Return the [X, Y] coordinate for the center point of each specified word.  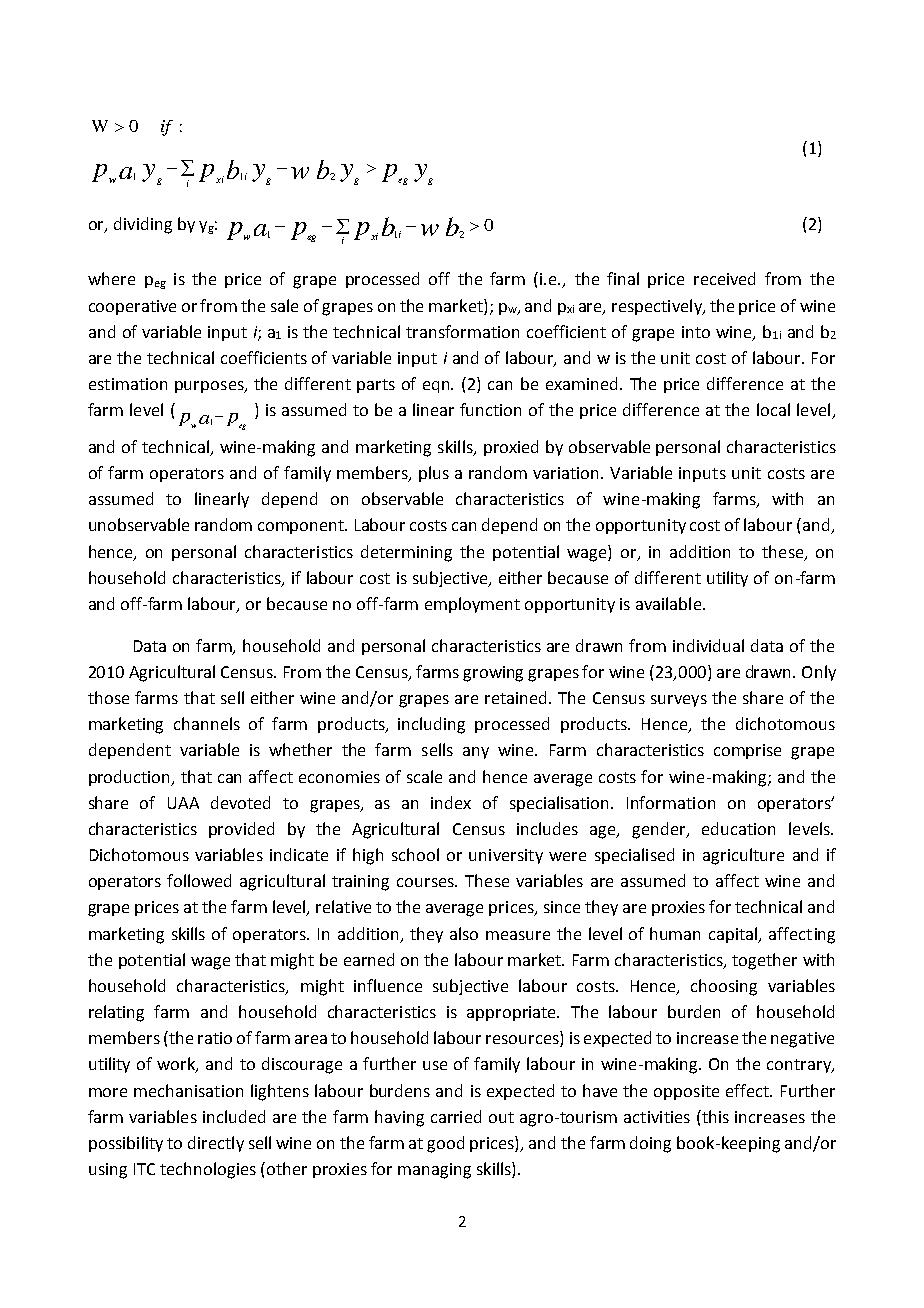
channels [207, 723]
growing [493, 674]
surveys [679, 701]
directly [216, 1144]
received [724, 278]
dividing [143, 225]
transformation [462, 331]
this [714, 1116]
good [445, 1144]
